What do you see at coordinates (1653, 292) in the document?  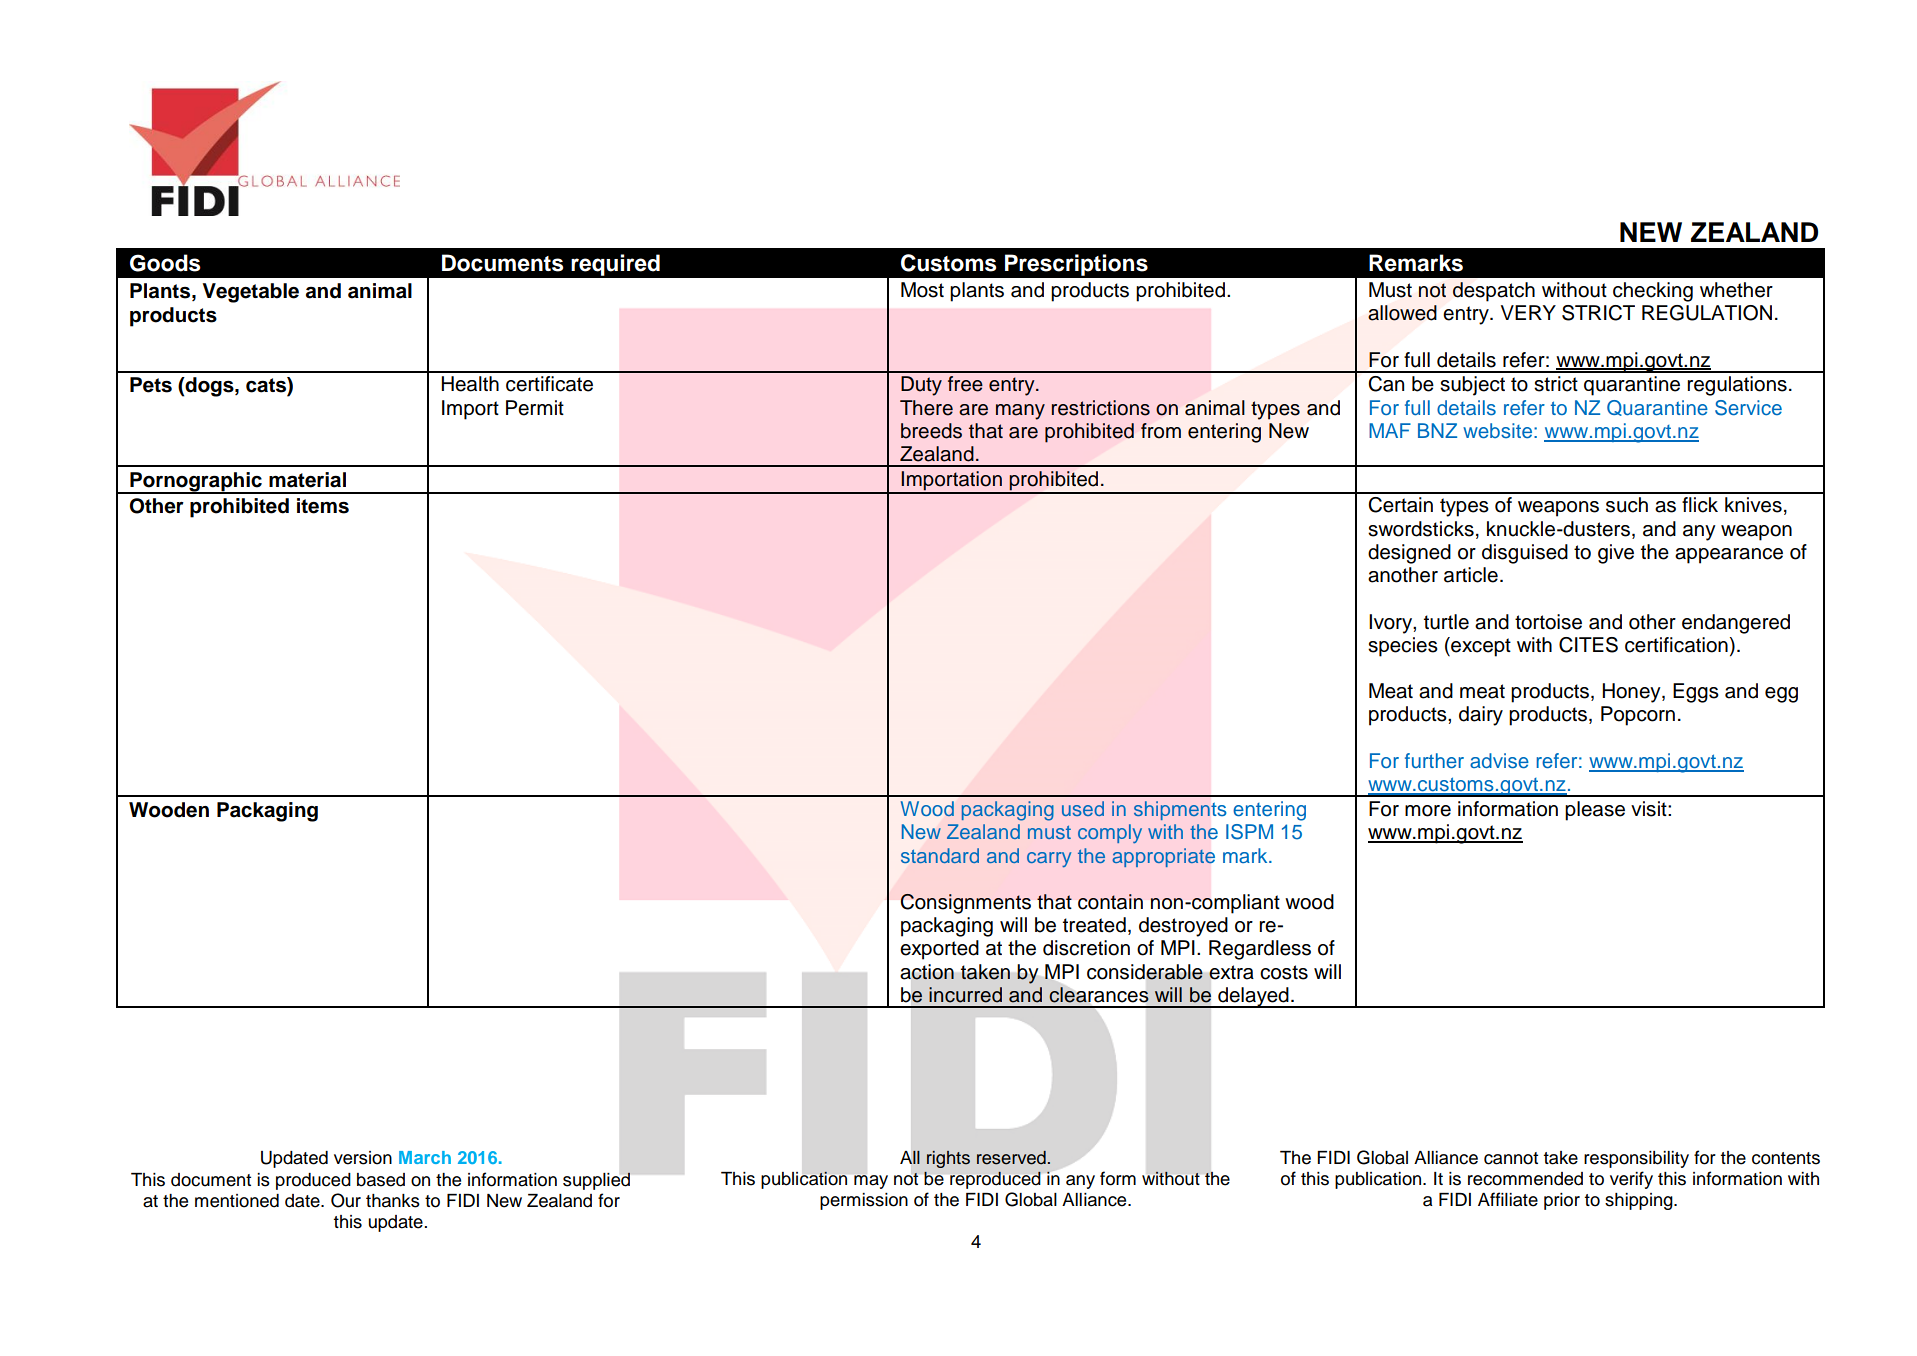 I see `checking` at bounding box center [1653, 292].
